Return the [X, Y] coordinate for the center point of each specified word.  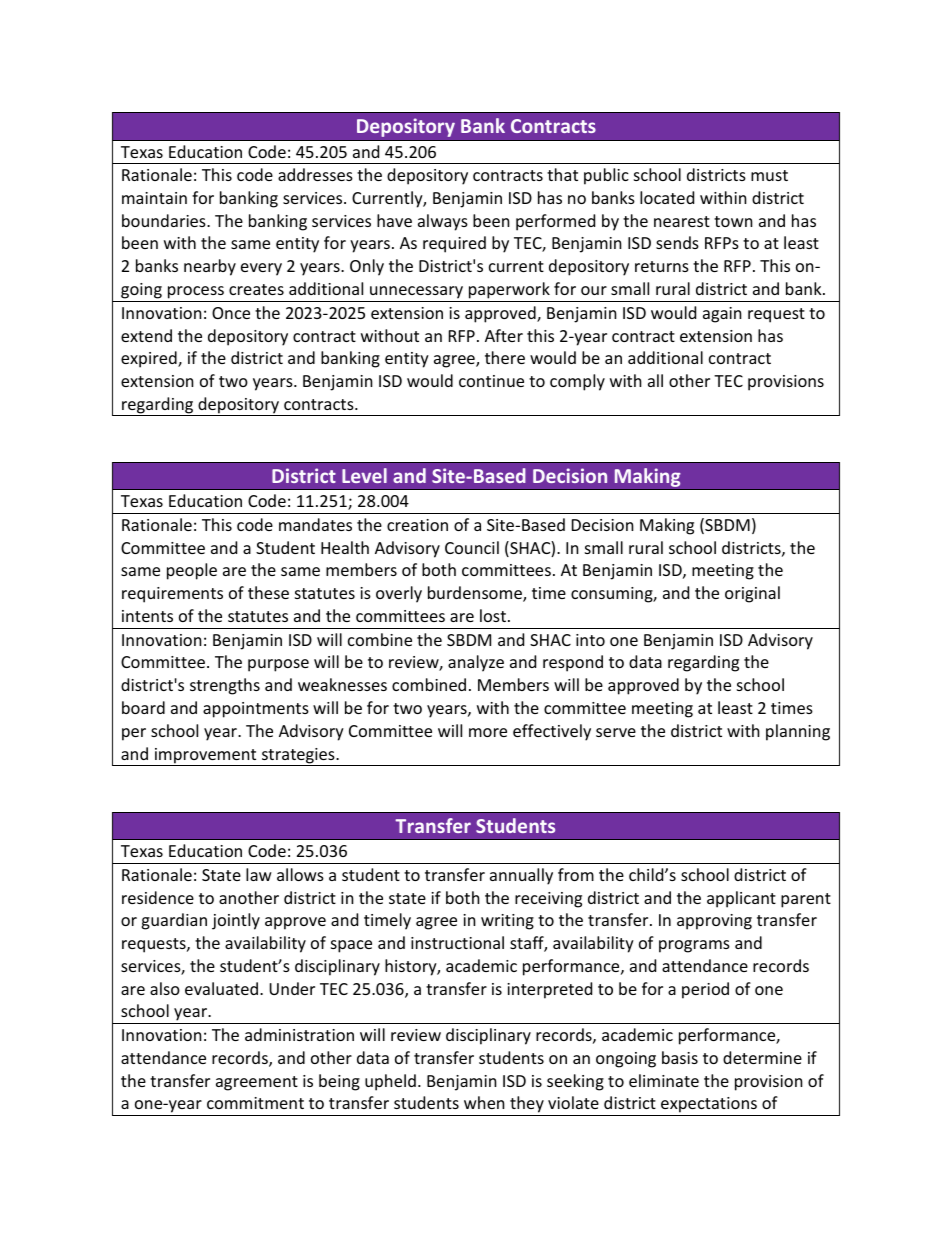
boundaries [165, 220]
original [752, 594]
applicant [741, 899]
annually [521, 876]
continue [491, 381]
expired [150, 359]
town [733, 221]
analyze [476, 663]
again [722, 315]
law [259, 874]
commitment [255, 1103]
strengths [225, 686]
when [484, 1102]
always [443, 222]
